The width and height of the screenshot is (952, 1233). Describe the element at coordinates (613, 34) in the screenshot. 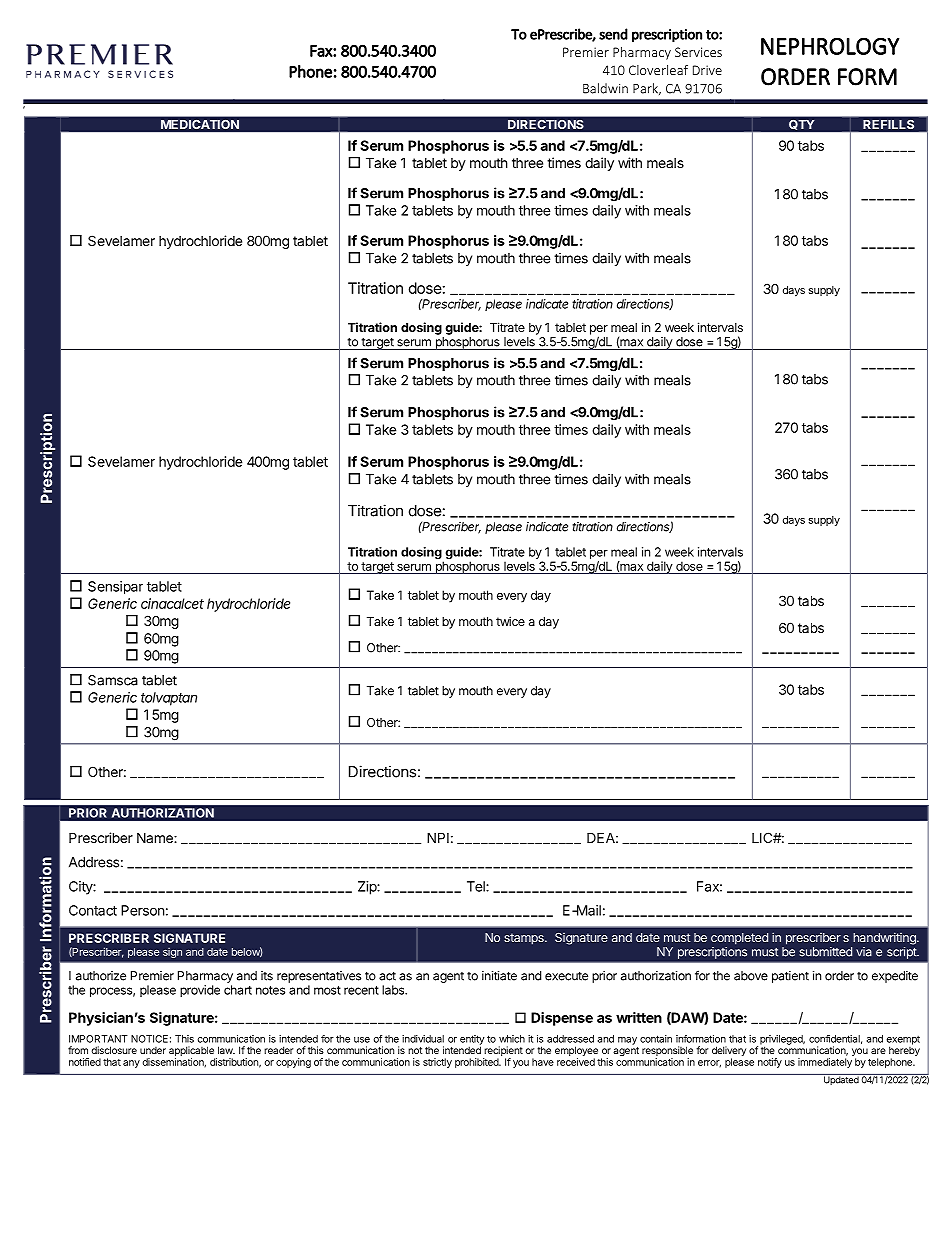

I see `send` at that location.
